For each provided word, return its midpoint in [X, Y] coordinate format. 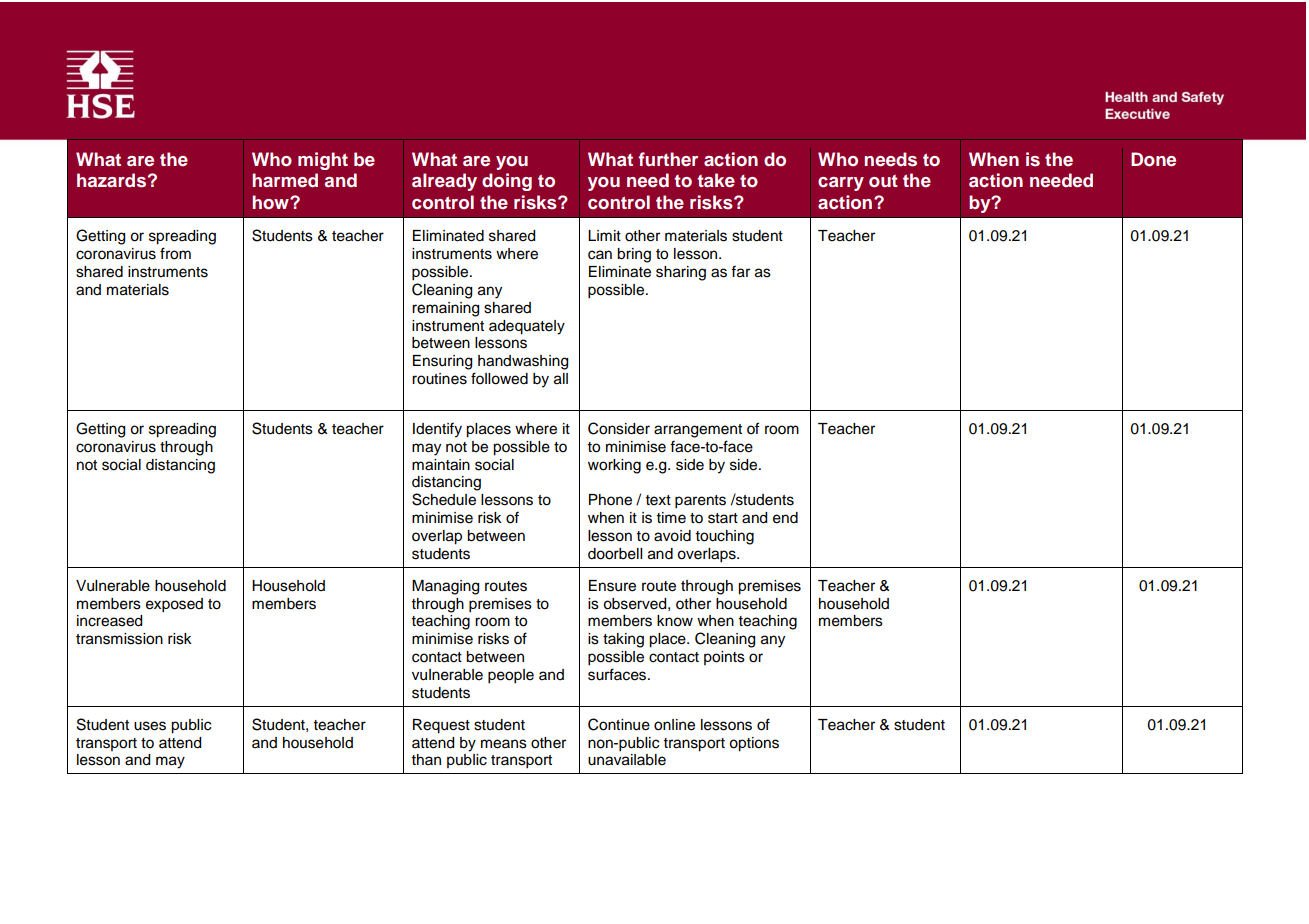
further [668, 159]
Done [1153, 159]
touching [725, 537]
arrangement [698, 431]
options [754, 744]
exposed [174, 605]
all [561, 379]
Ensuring [442, 362]
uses [150, 726]
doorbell [615, 554]
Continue [619, 724]
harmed [285, 180]
